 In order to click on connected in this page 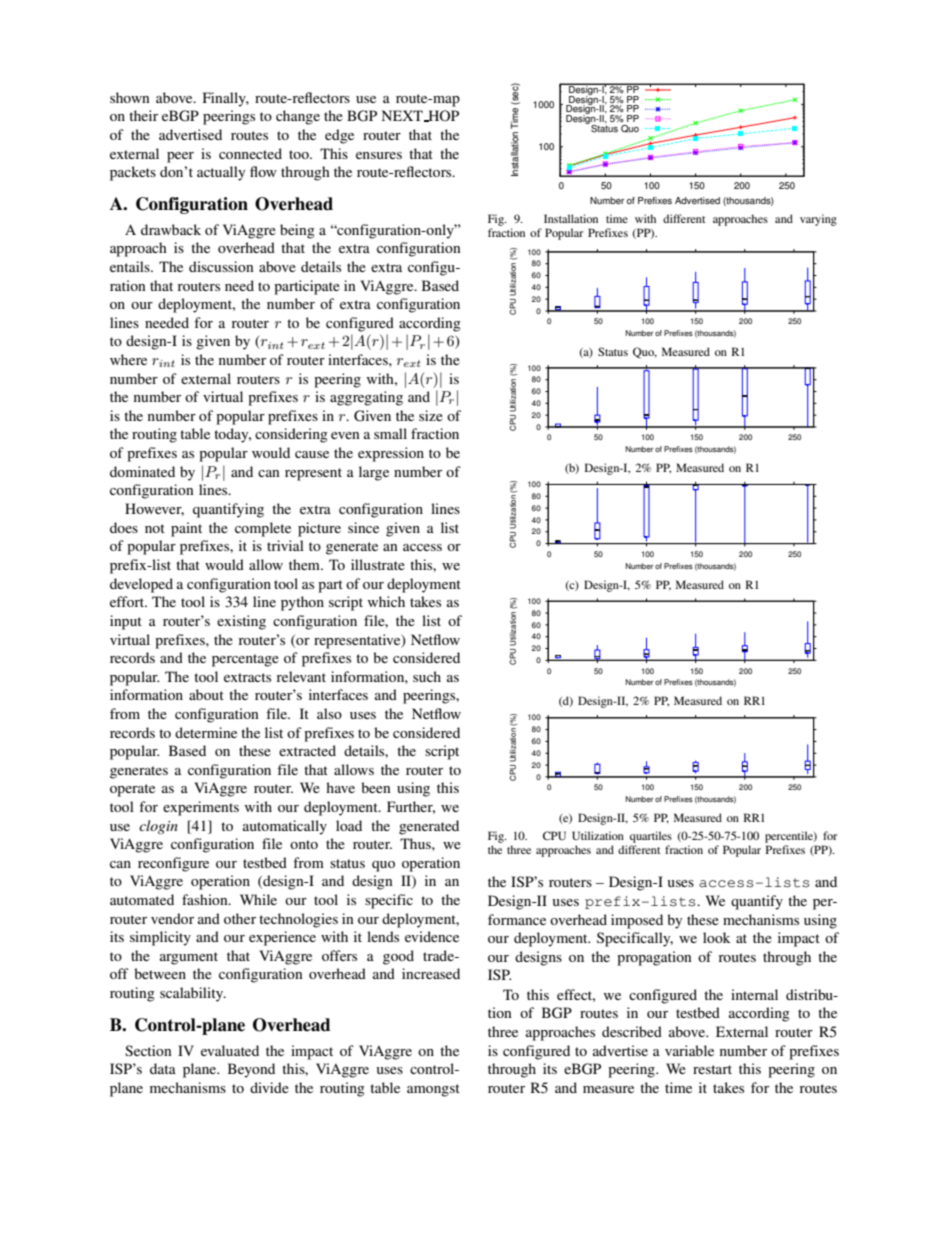, I will do `click(250, 153)`.
